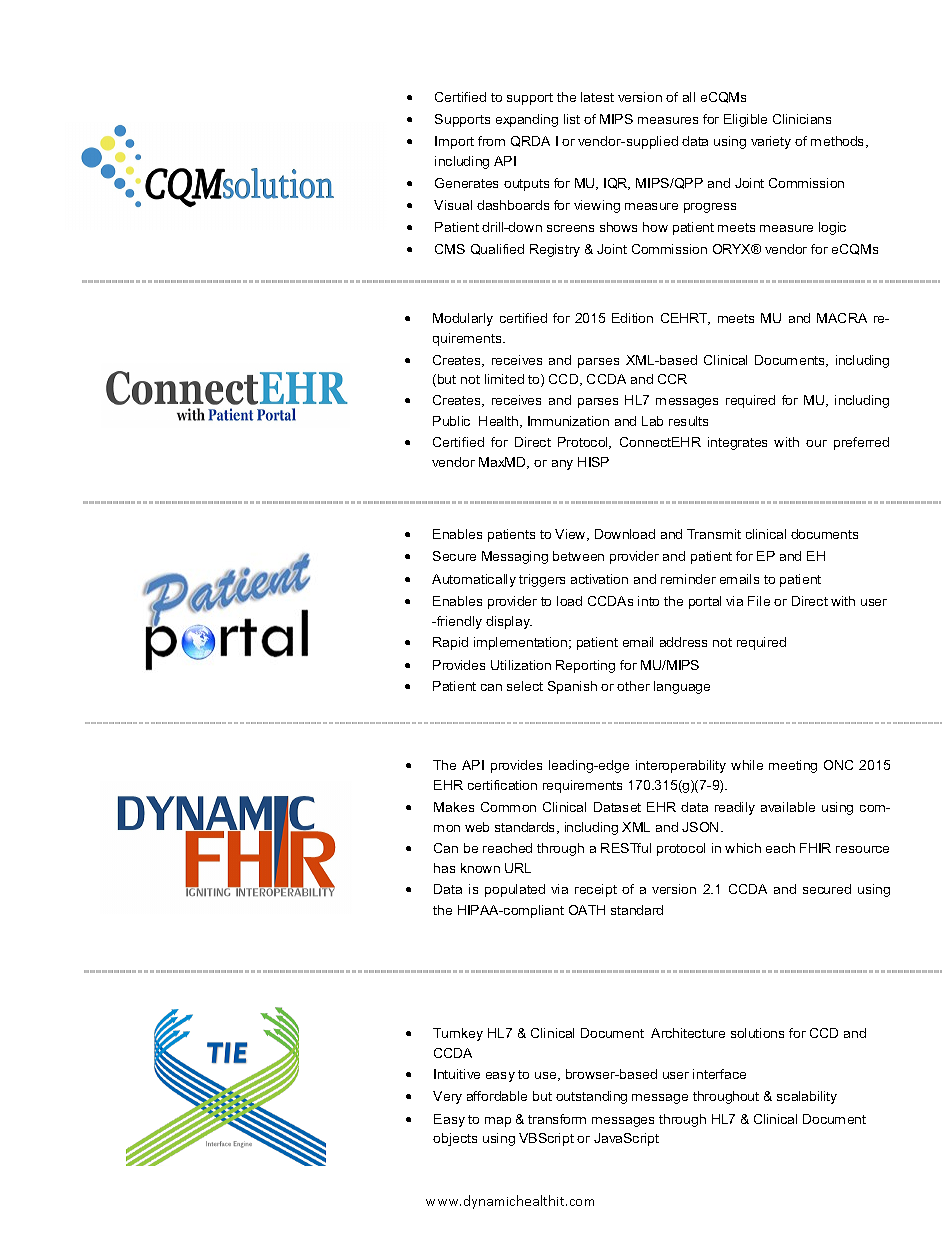 Image resolution: width=952 pixels, height=1233 pixels. Describe the element at coordinates (802, 119) in the page. I see `Clinicians` at that location.
